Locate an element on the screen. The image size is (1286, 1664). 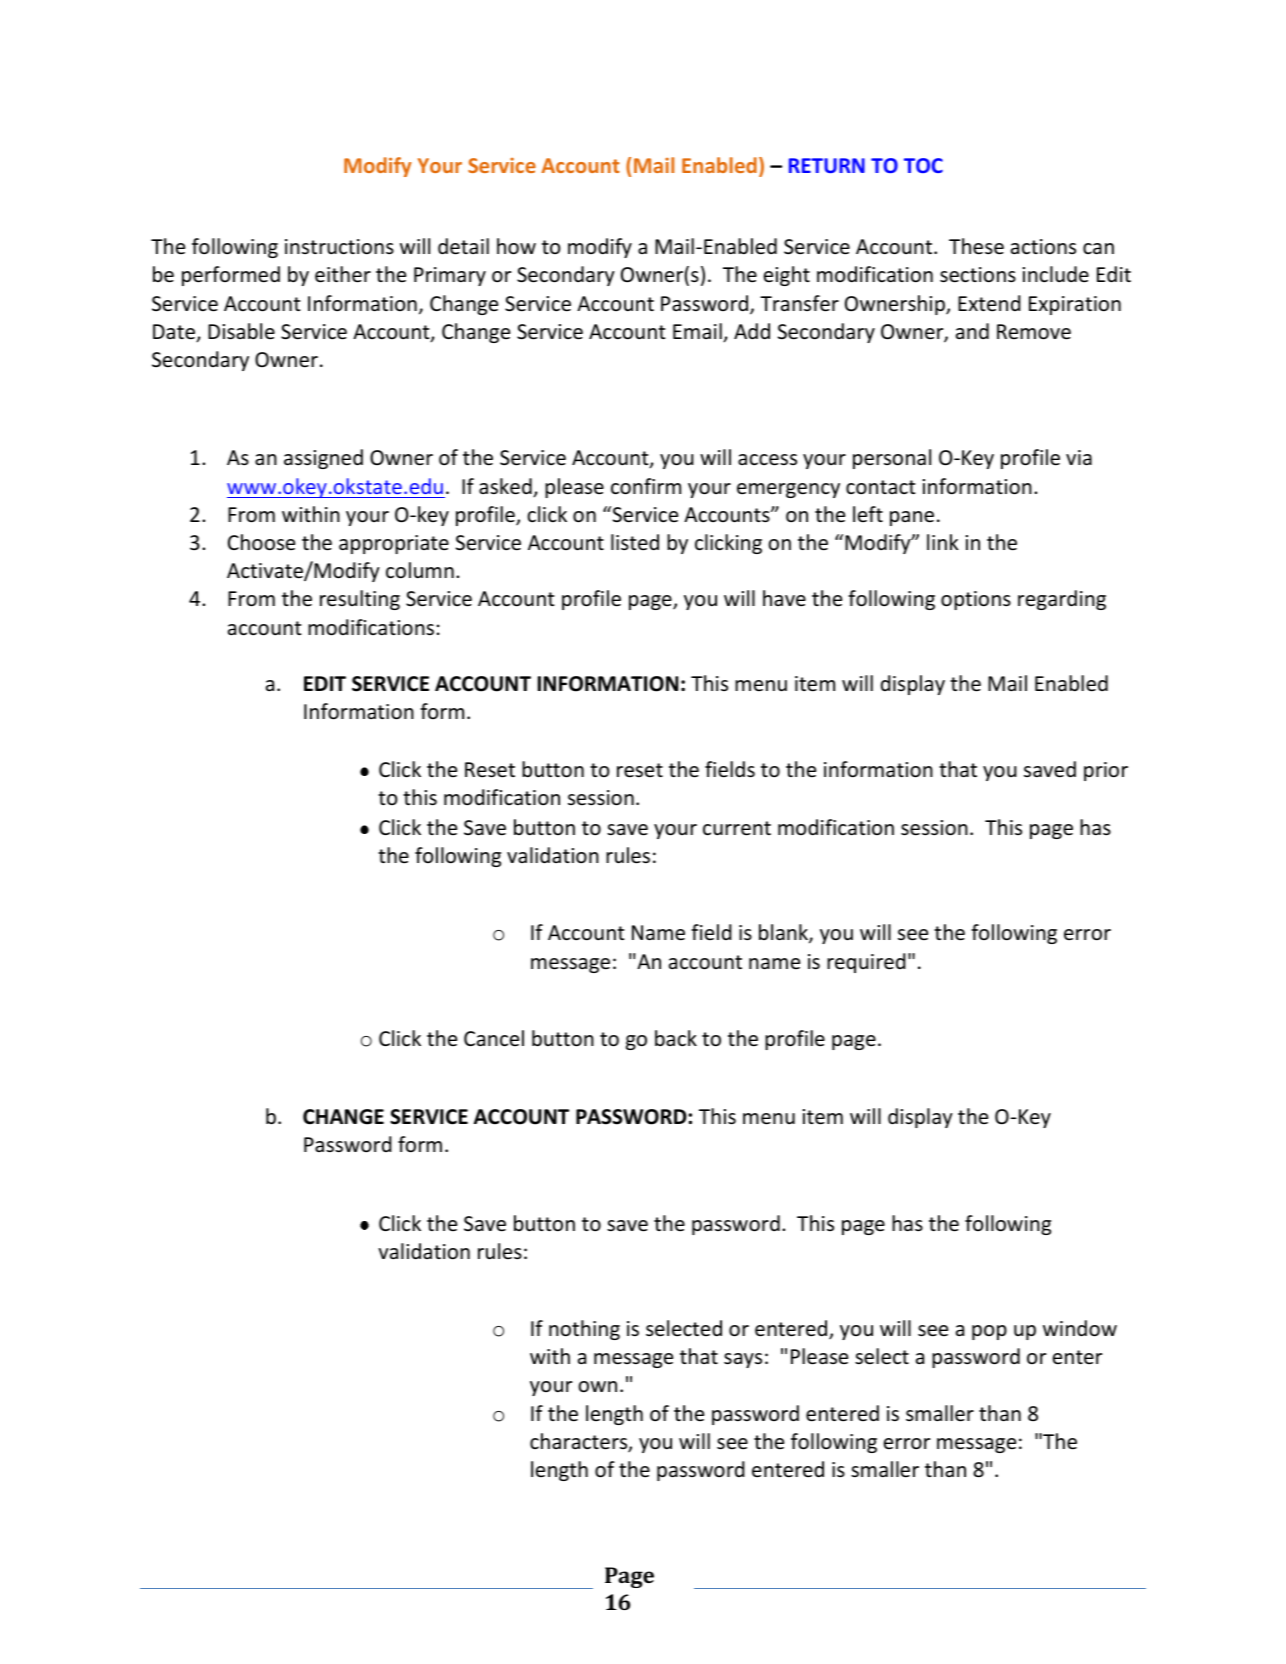
current is located at coordinates (737, 828).
